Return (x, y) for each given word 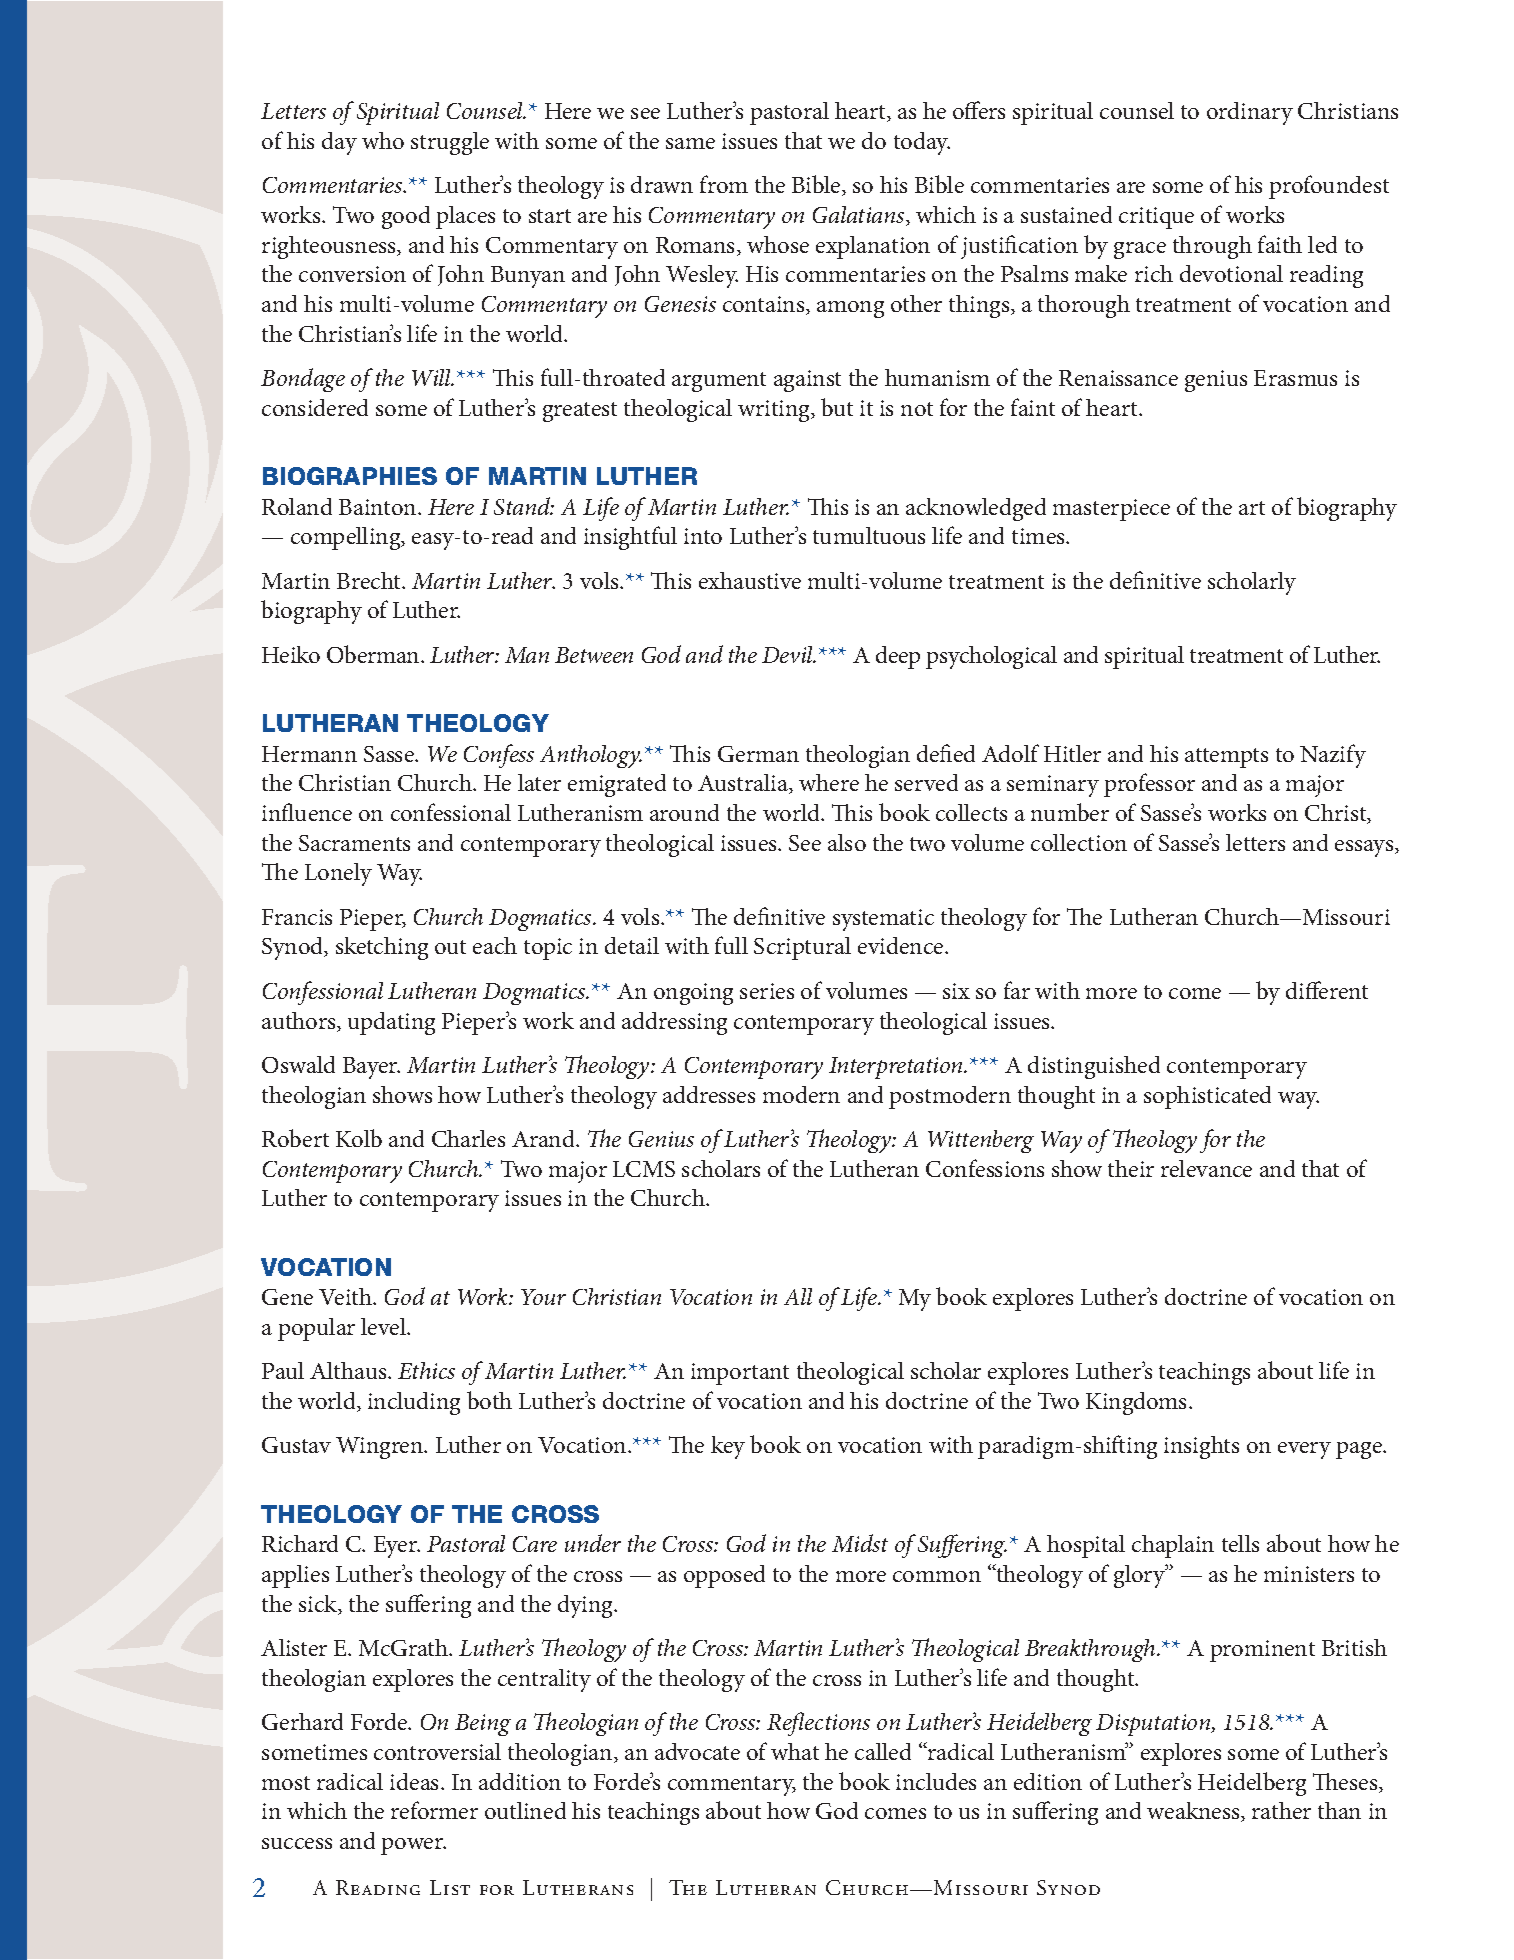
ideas (416, 1781)
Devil (789, 654)
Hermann (309, 754)
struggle (450, 143)
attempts (1226, 758)
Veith (346, 1296)
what (795, 1751)
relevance (1206, 1168)
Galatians (860, 216)
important (740, 1374)
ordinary (1250, 113)
